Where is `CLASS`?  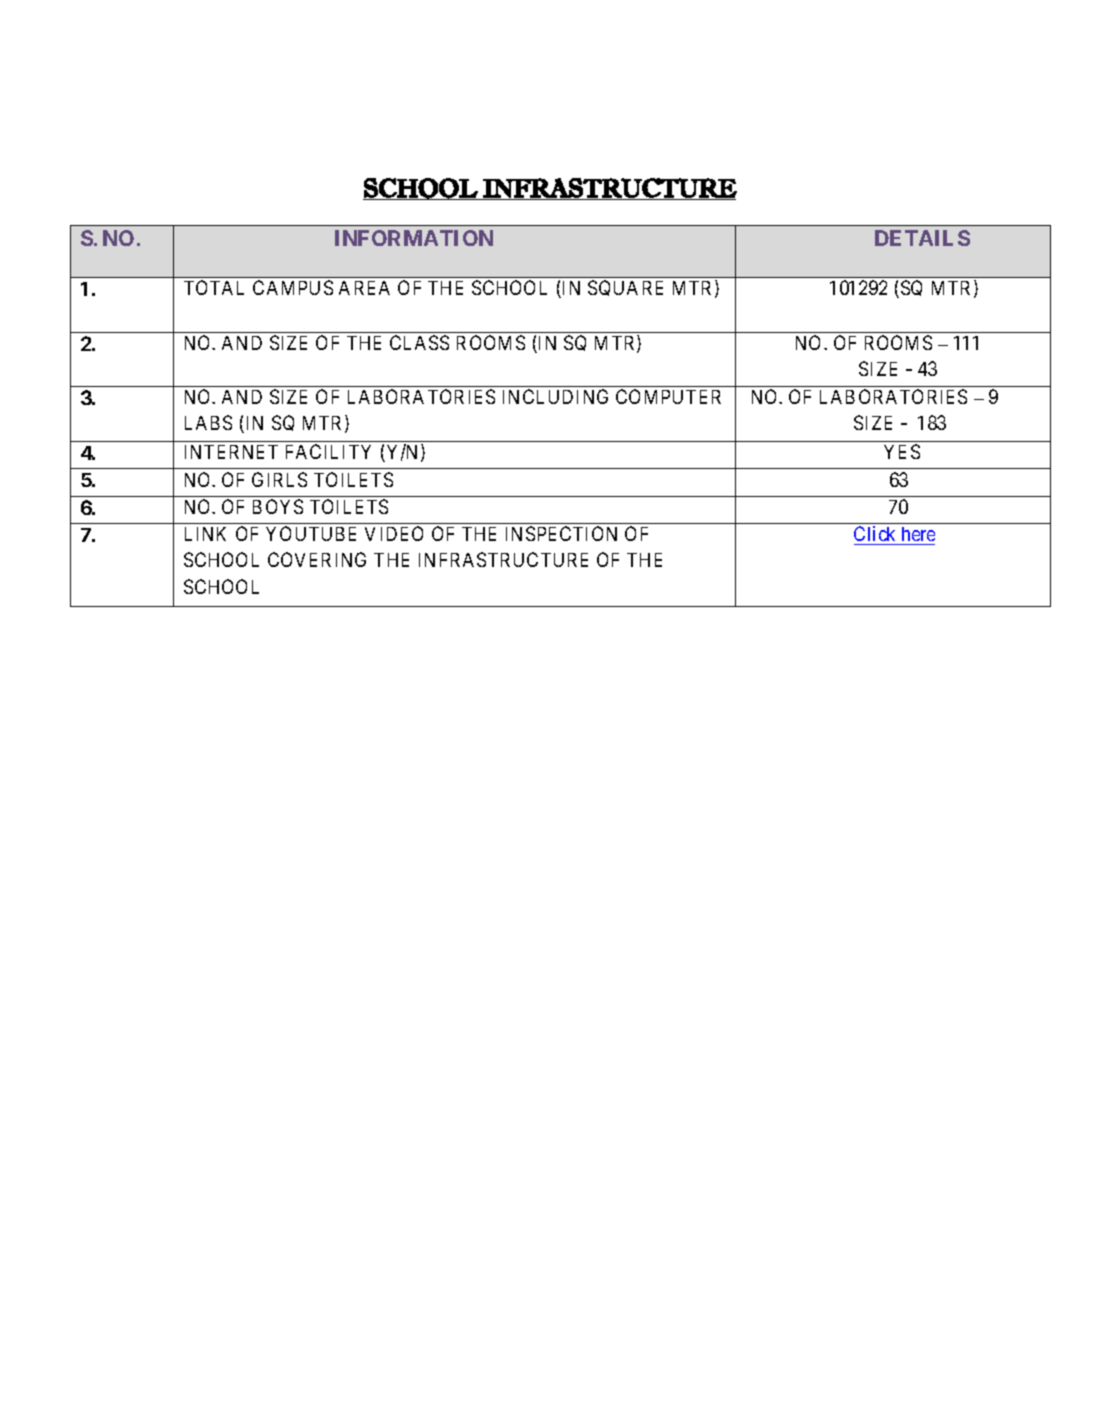
CLASS is located at coordinates (419, 342).
